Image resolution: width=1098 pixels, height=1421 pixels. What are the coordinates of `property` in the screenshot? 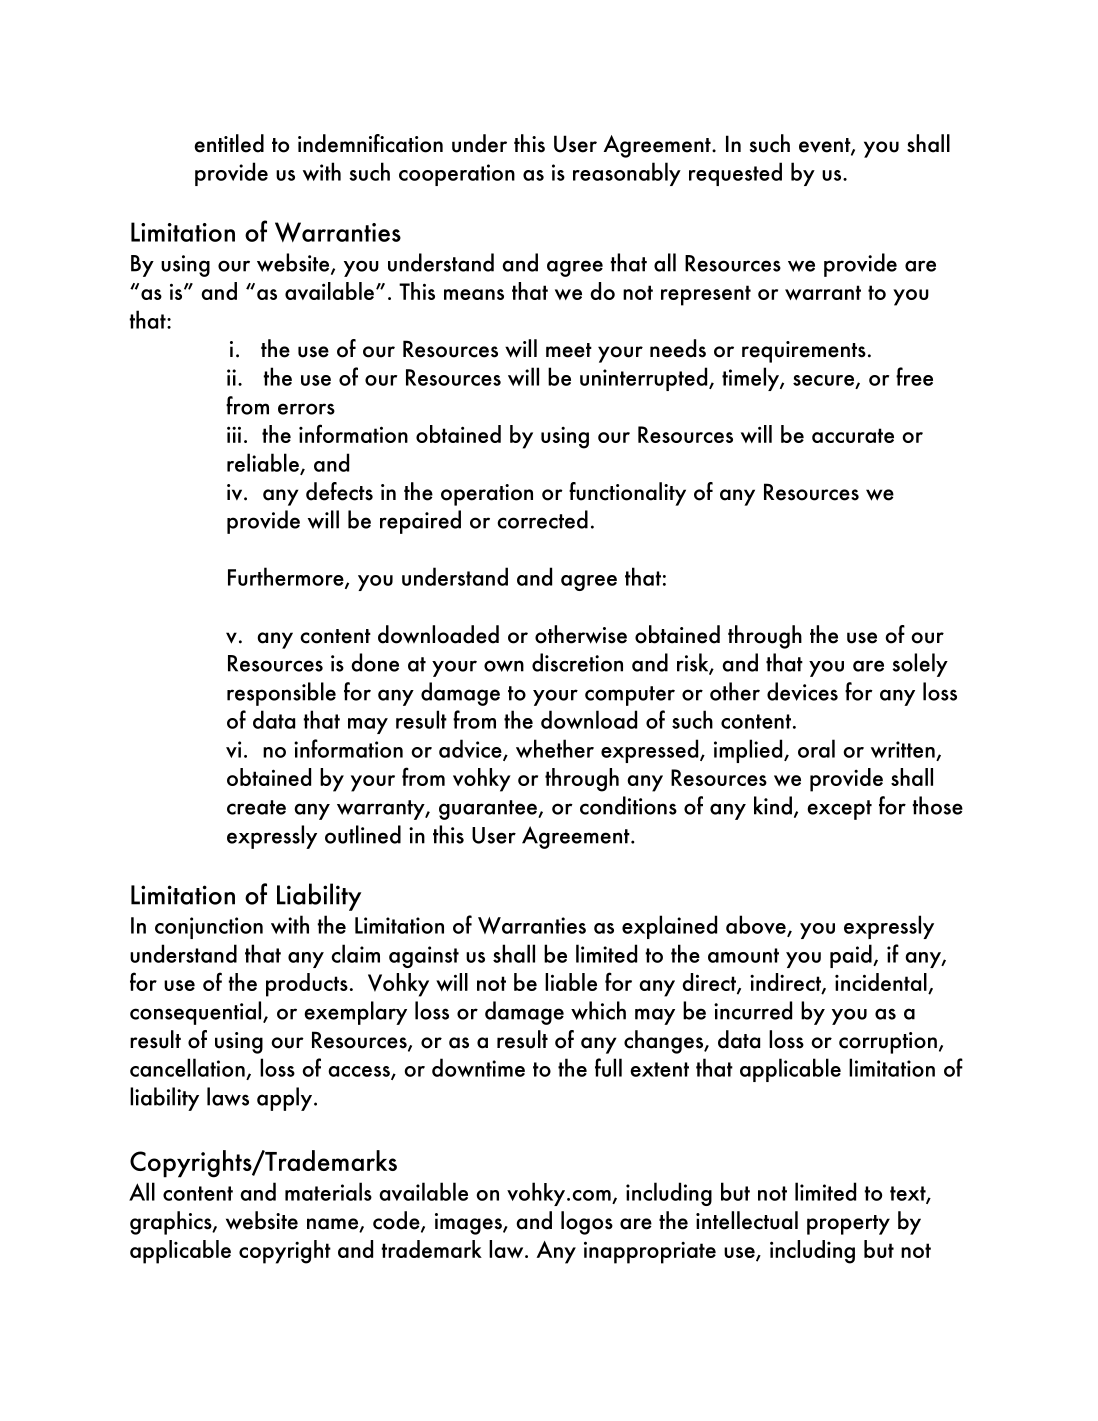 It's located at (848, 1225).
